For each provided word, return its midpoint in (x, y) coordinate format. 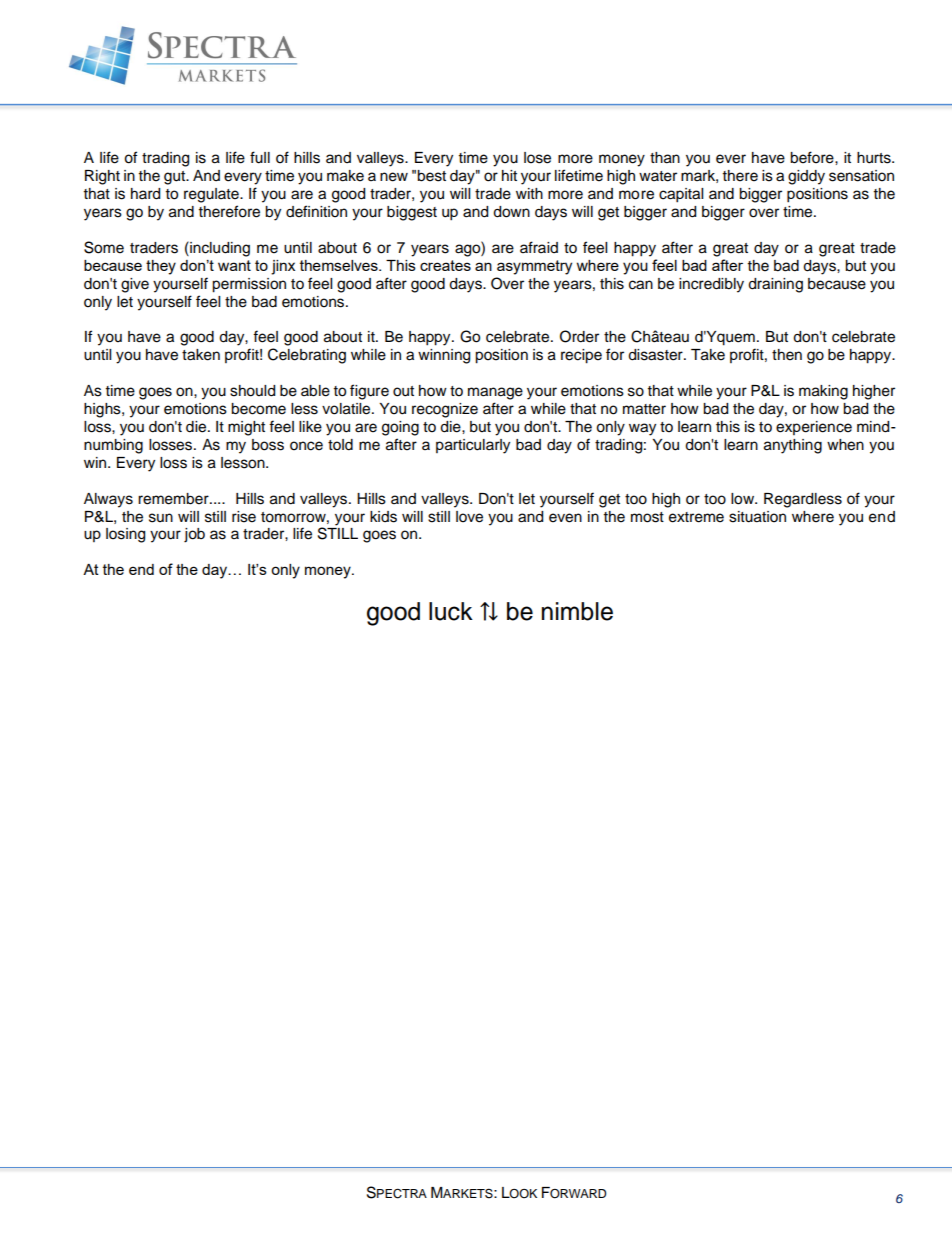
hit (509, 175)
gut (176, 178)
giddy (806, 177)
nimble (577, 611)
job (194, 535)
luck (451, 611)
